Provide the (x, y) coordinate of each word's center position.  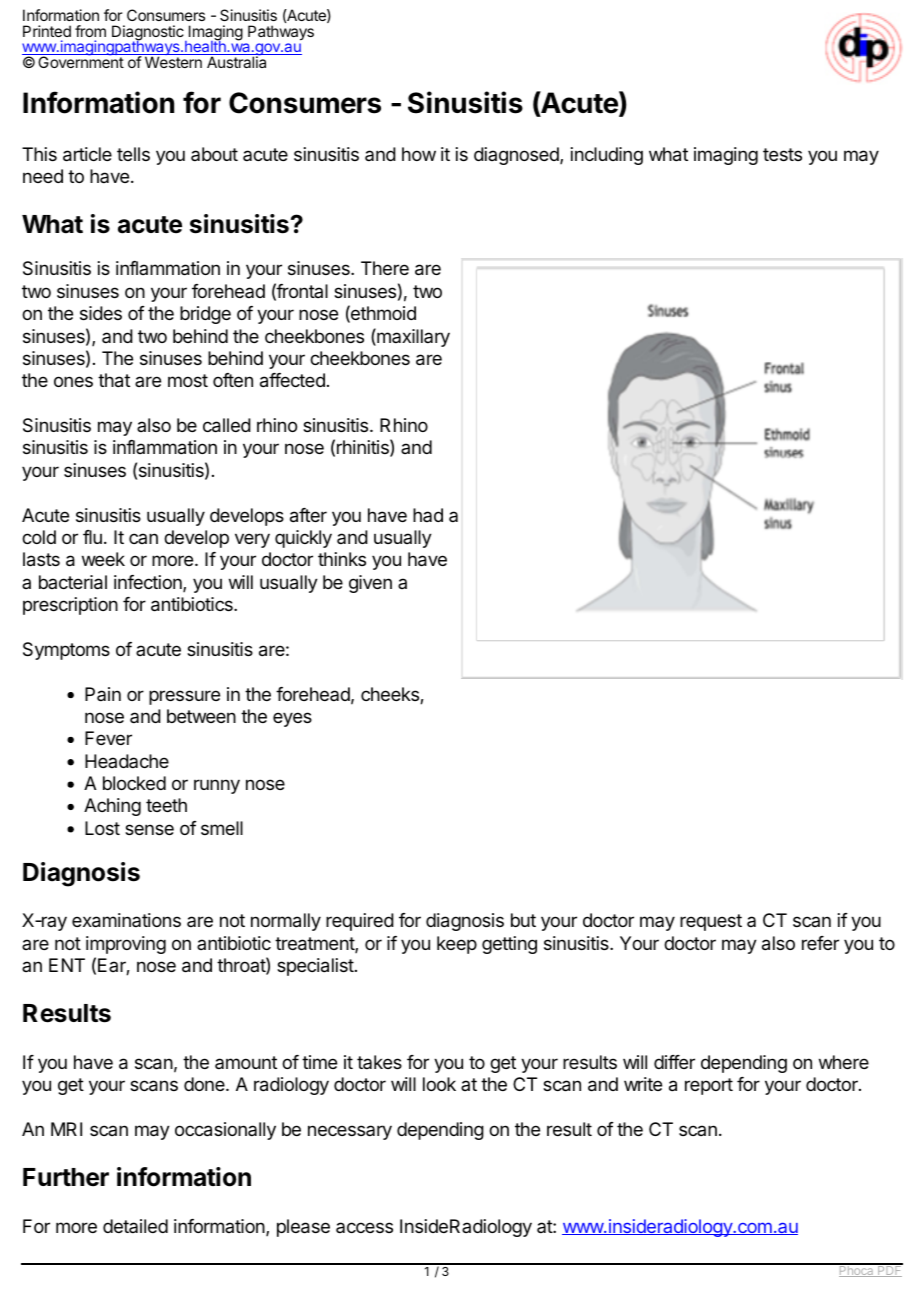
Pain (103, 694)
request (711, 922)
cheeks (391, 695)
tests (782, 154)
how (419, 154)
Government (80, 61)
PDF (889, 1270)
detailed (135, 1226)
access (364, 1227)
